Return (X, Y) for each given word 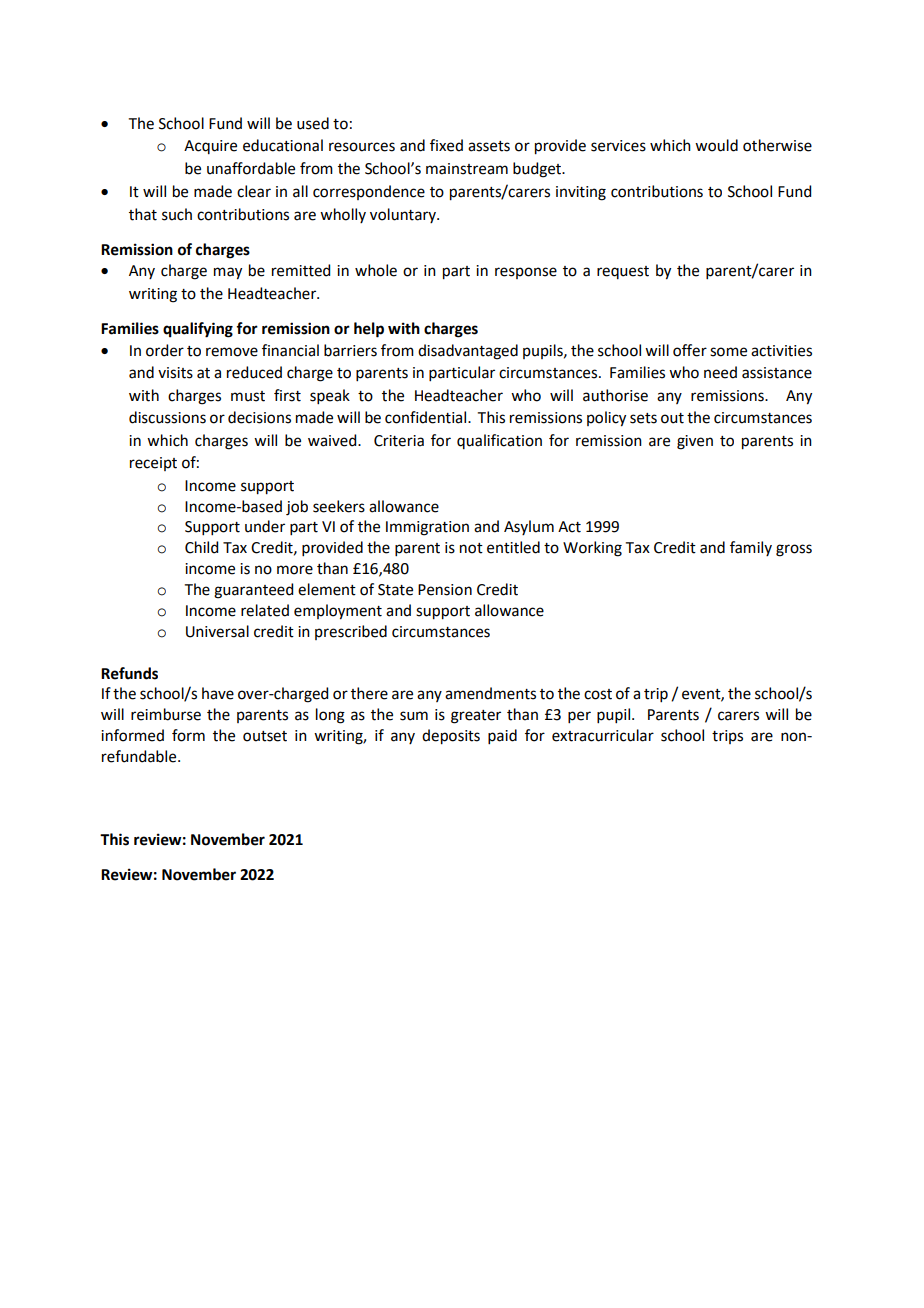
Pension (445, 590)
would (716, 145)
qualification (499, 441)
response (526, 273)
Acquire (210, 147)
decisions (259, 417)
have (218, 693)
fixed (446, 145)
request (623, 272)
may (228, 273)
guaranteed (253, 591)
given (695, 442)
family (751, 548)
